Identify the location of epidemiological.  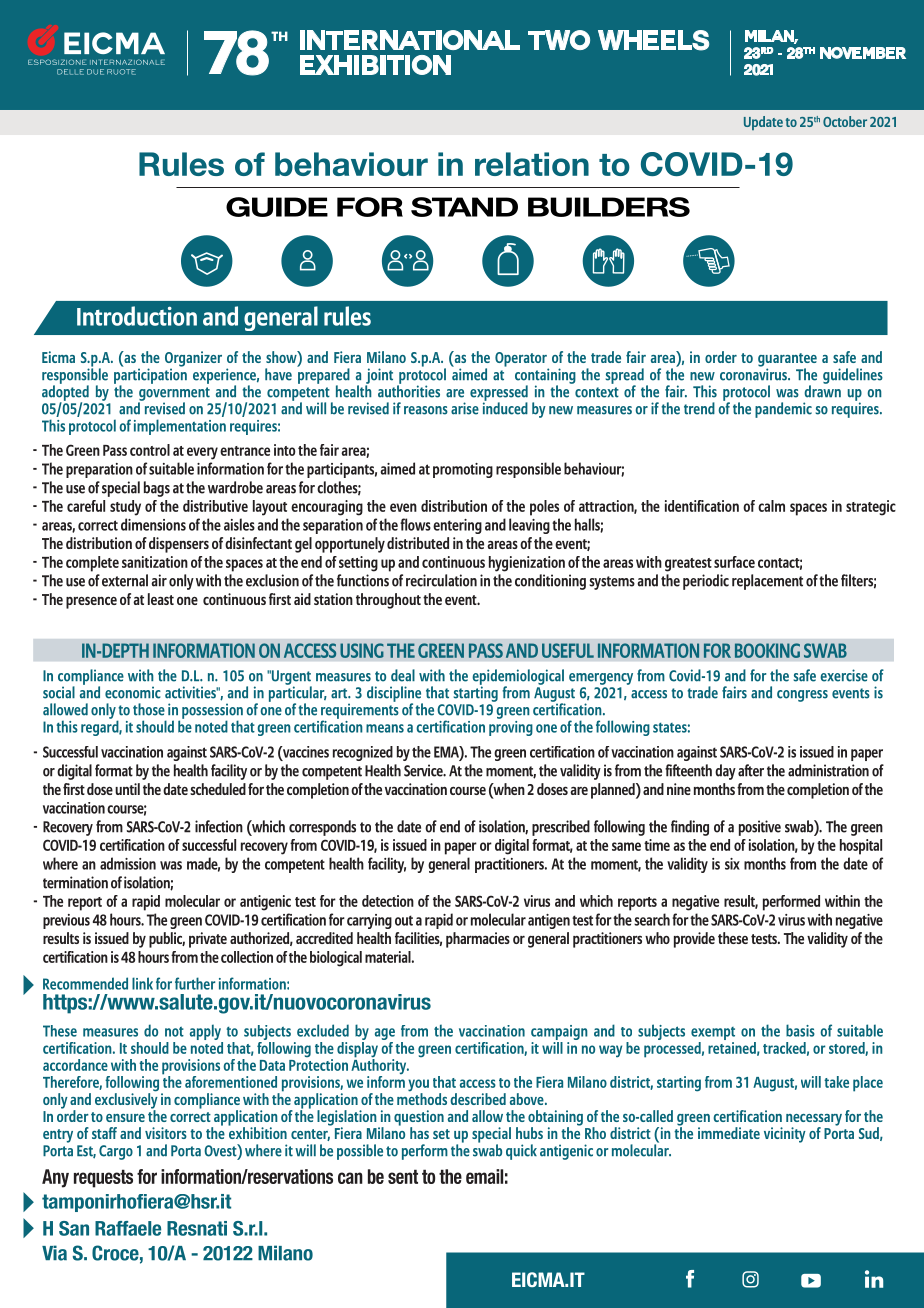
(518, 678).
